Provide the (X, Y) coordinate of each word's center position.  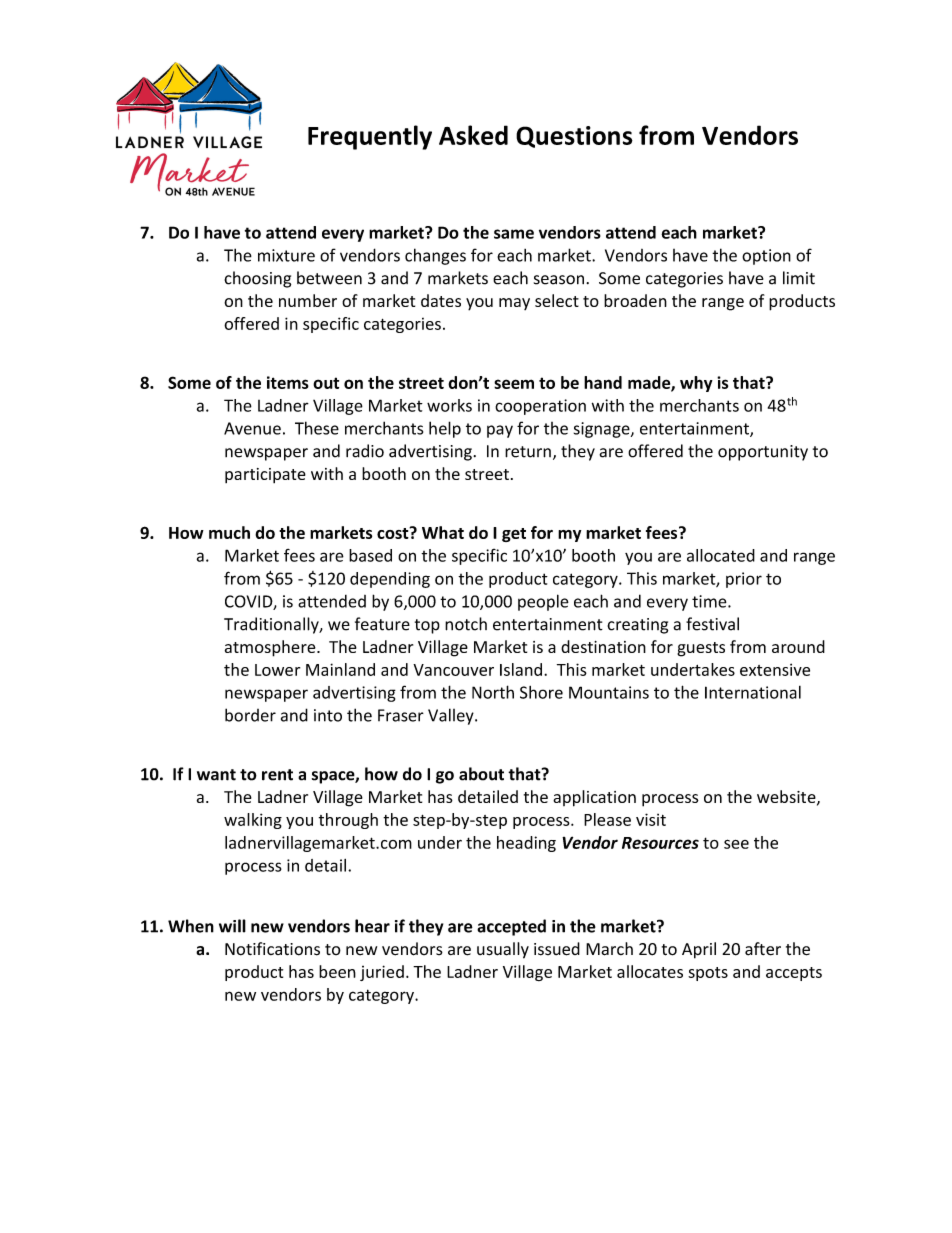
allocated (721, 555)
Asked (473, 135)
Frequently (370, 137)
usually (503, 950)
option (766, 257)
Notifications (272, 949)
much (229, 532)
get (514, 535)
